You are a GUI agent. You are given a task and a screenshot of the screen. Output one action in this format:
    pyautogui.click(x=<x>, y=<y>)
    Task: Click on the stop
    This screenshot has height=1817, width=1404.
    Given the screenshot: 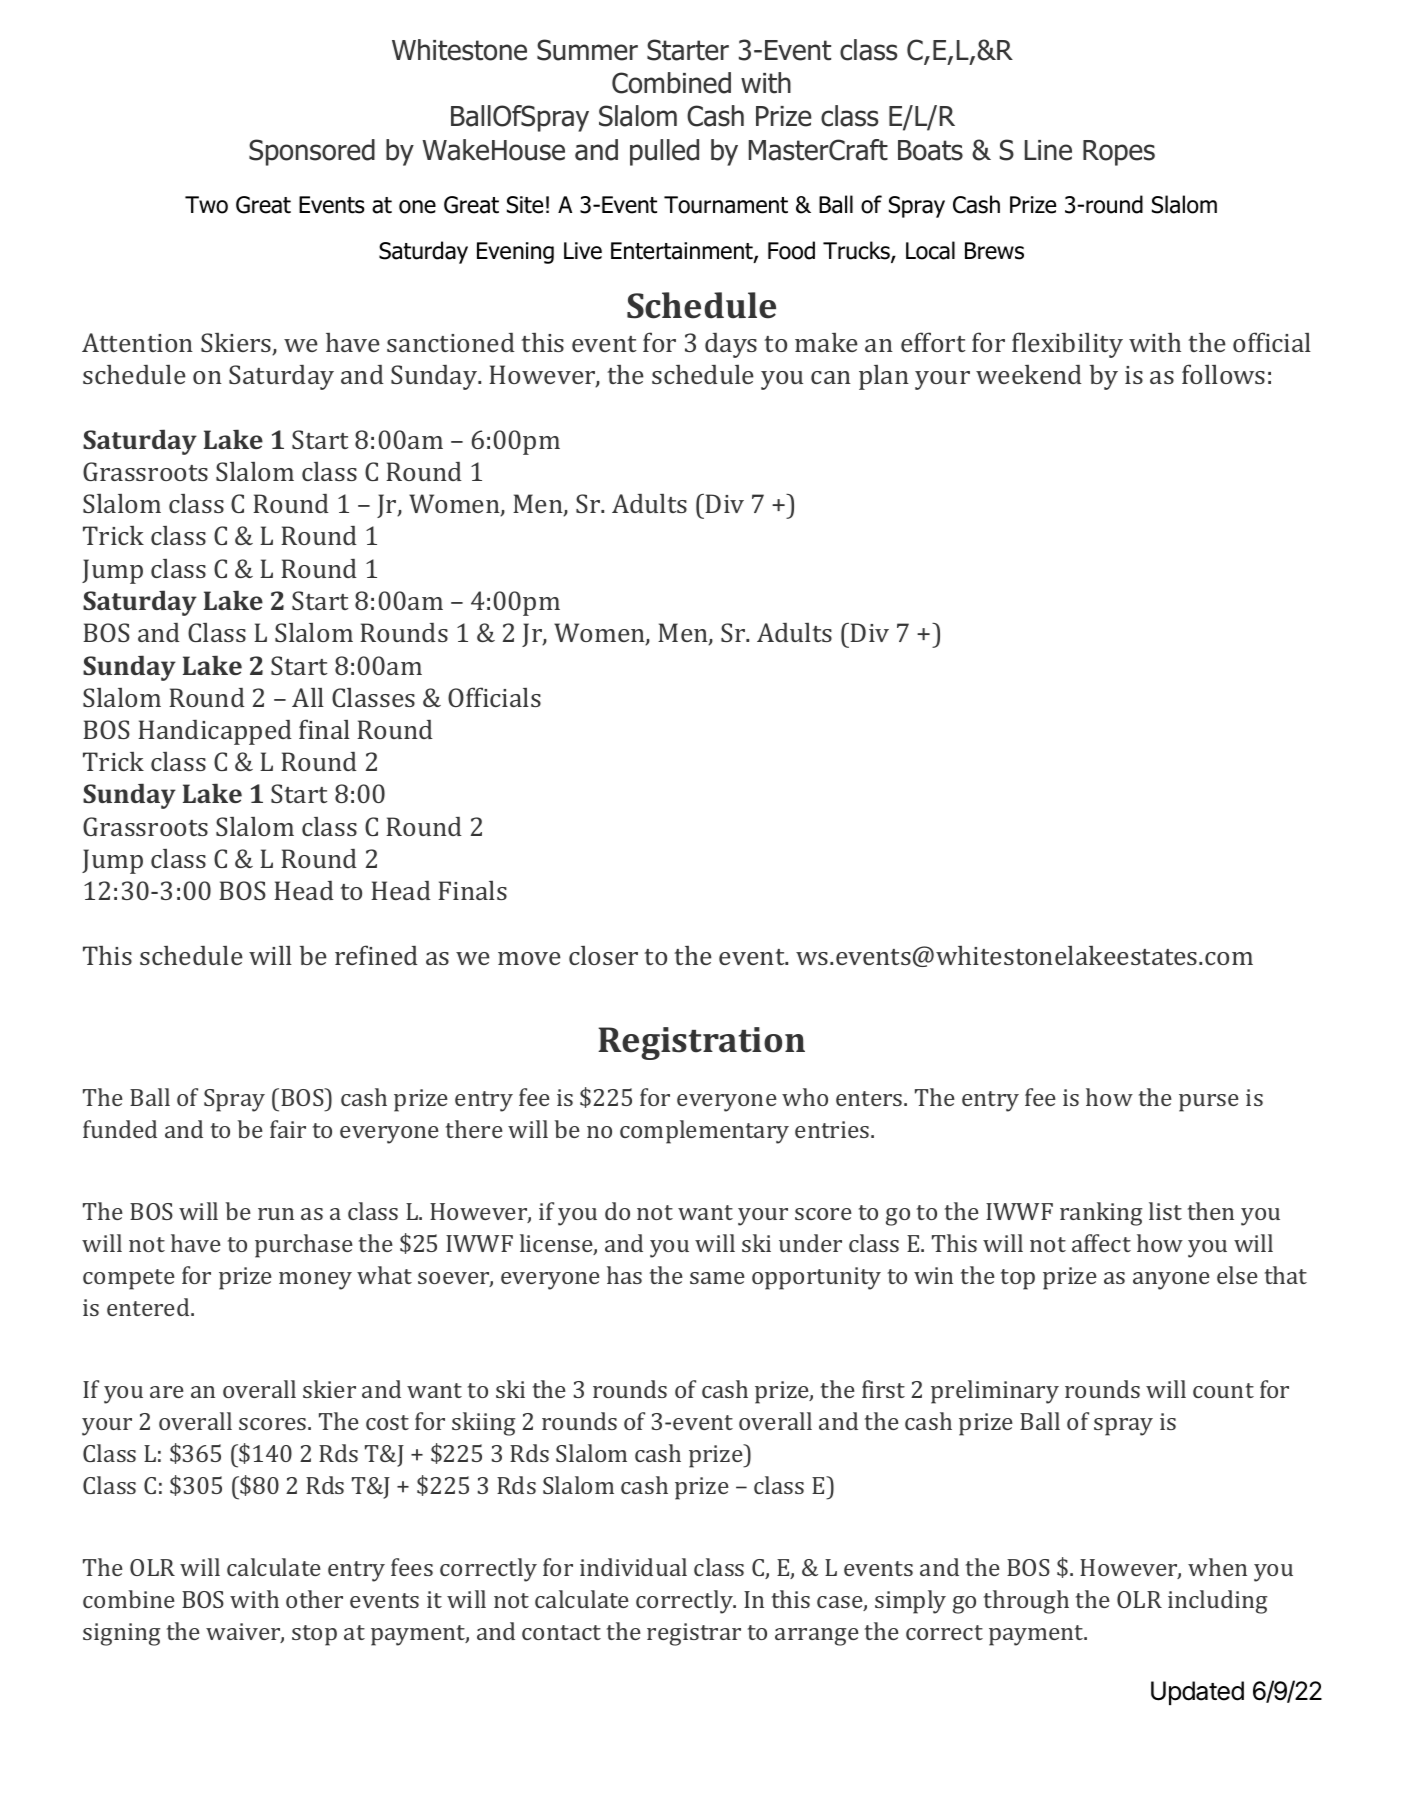 What is the action you would take?
    pyautogui.click(x=314, y=1635)
